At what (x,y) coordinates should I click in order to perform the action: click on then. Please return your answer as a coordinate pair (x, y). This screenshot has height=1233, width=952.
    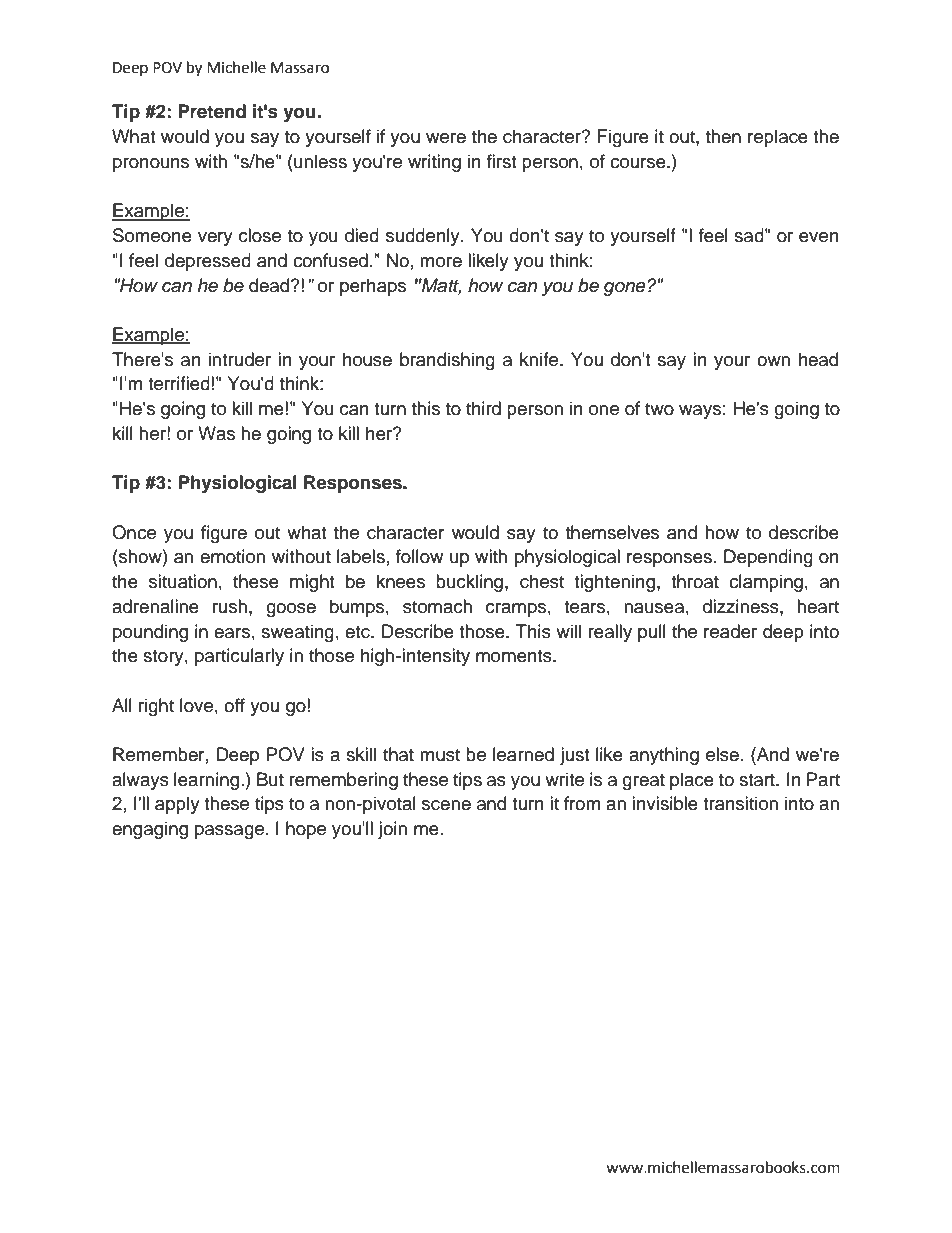
    Looking at the image, I should click on (723, 136).
